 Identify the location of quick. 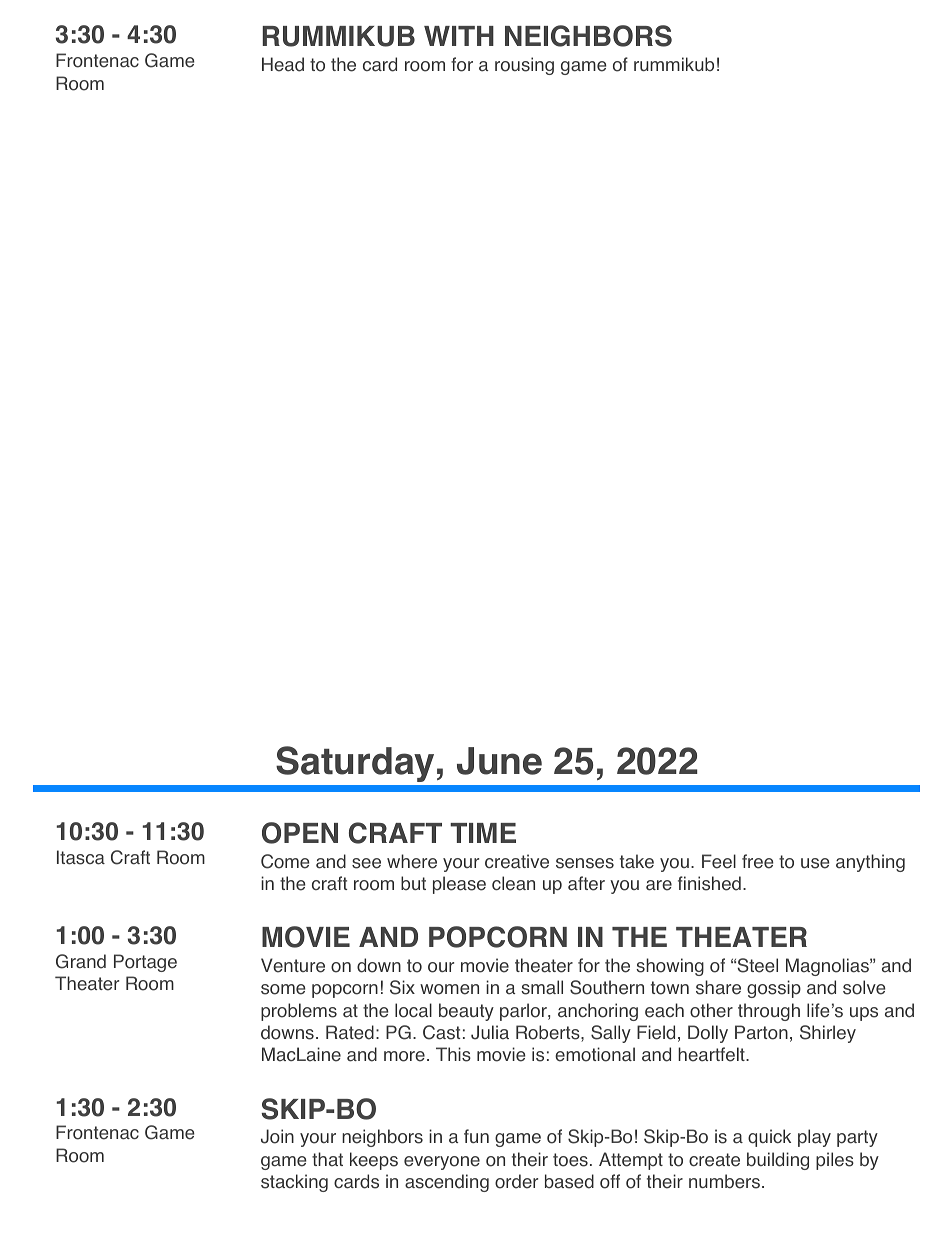
(769, 1138).
